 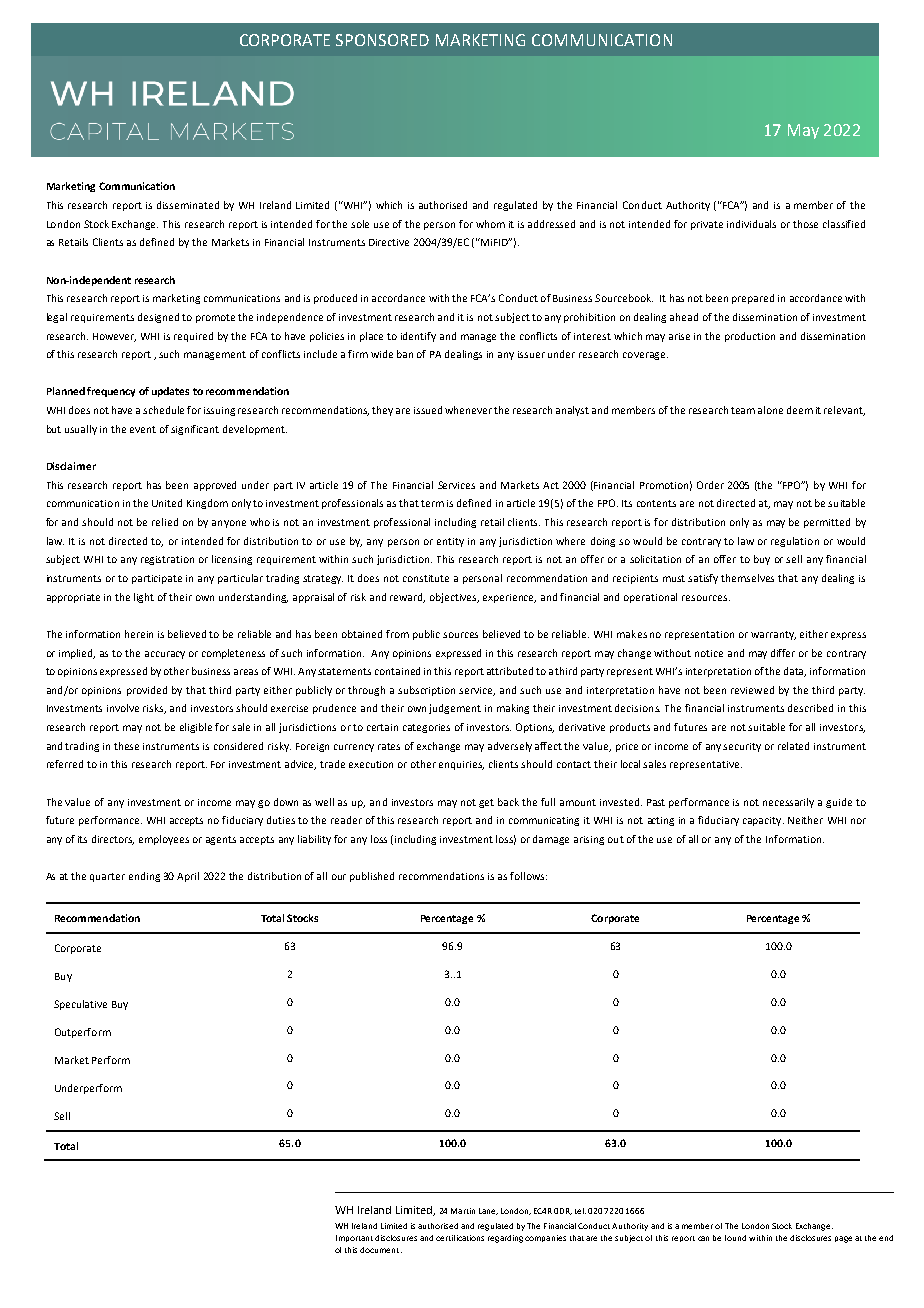 What do you see at coordinates (795, 542) in the document?
I see `regulation` at bounding box center [795, 542].
